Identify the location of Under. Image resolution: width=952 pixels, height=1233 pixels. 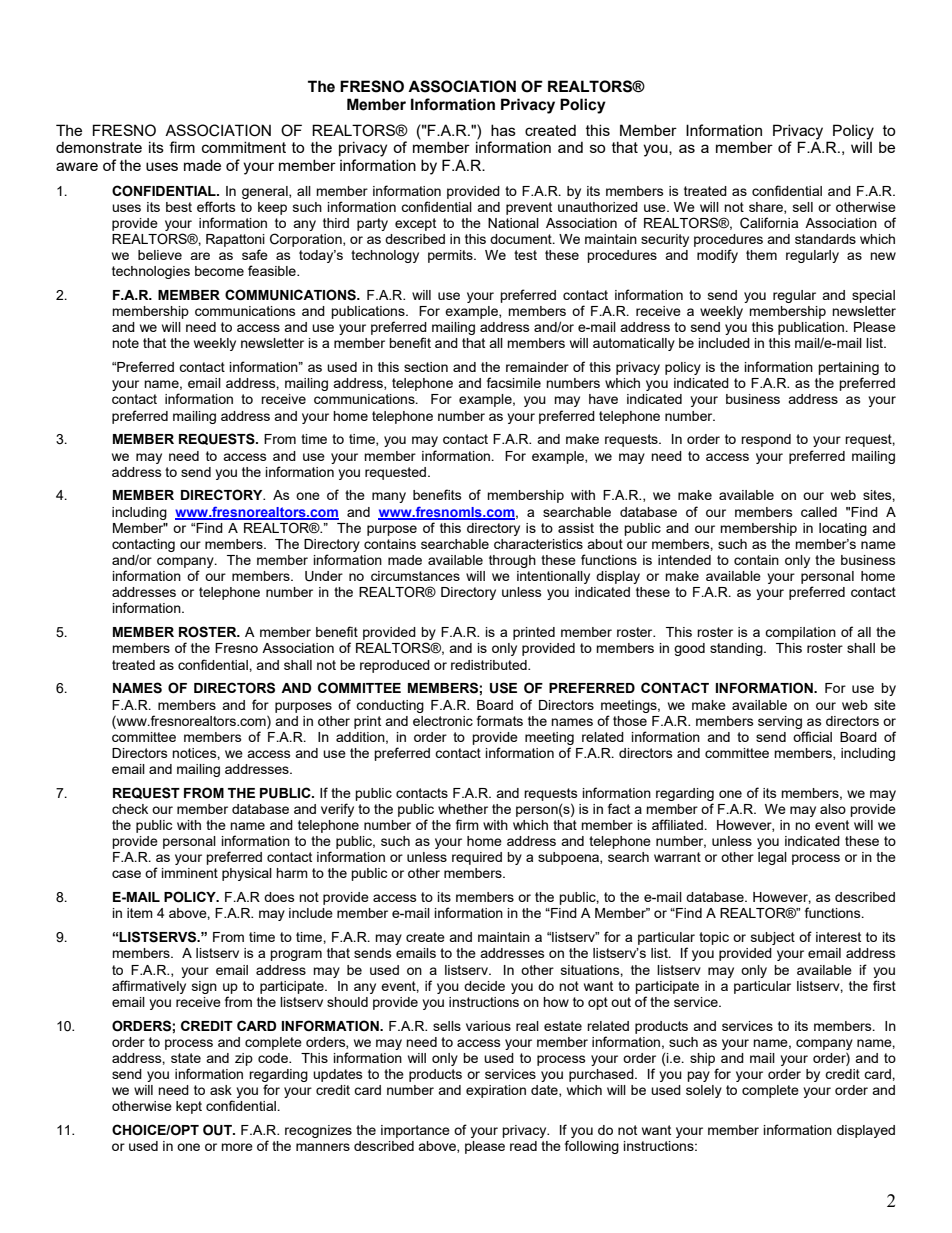
(324, 576).
